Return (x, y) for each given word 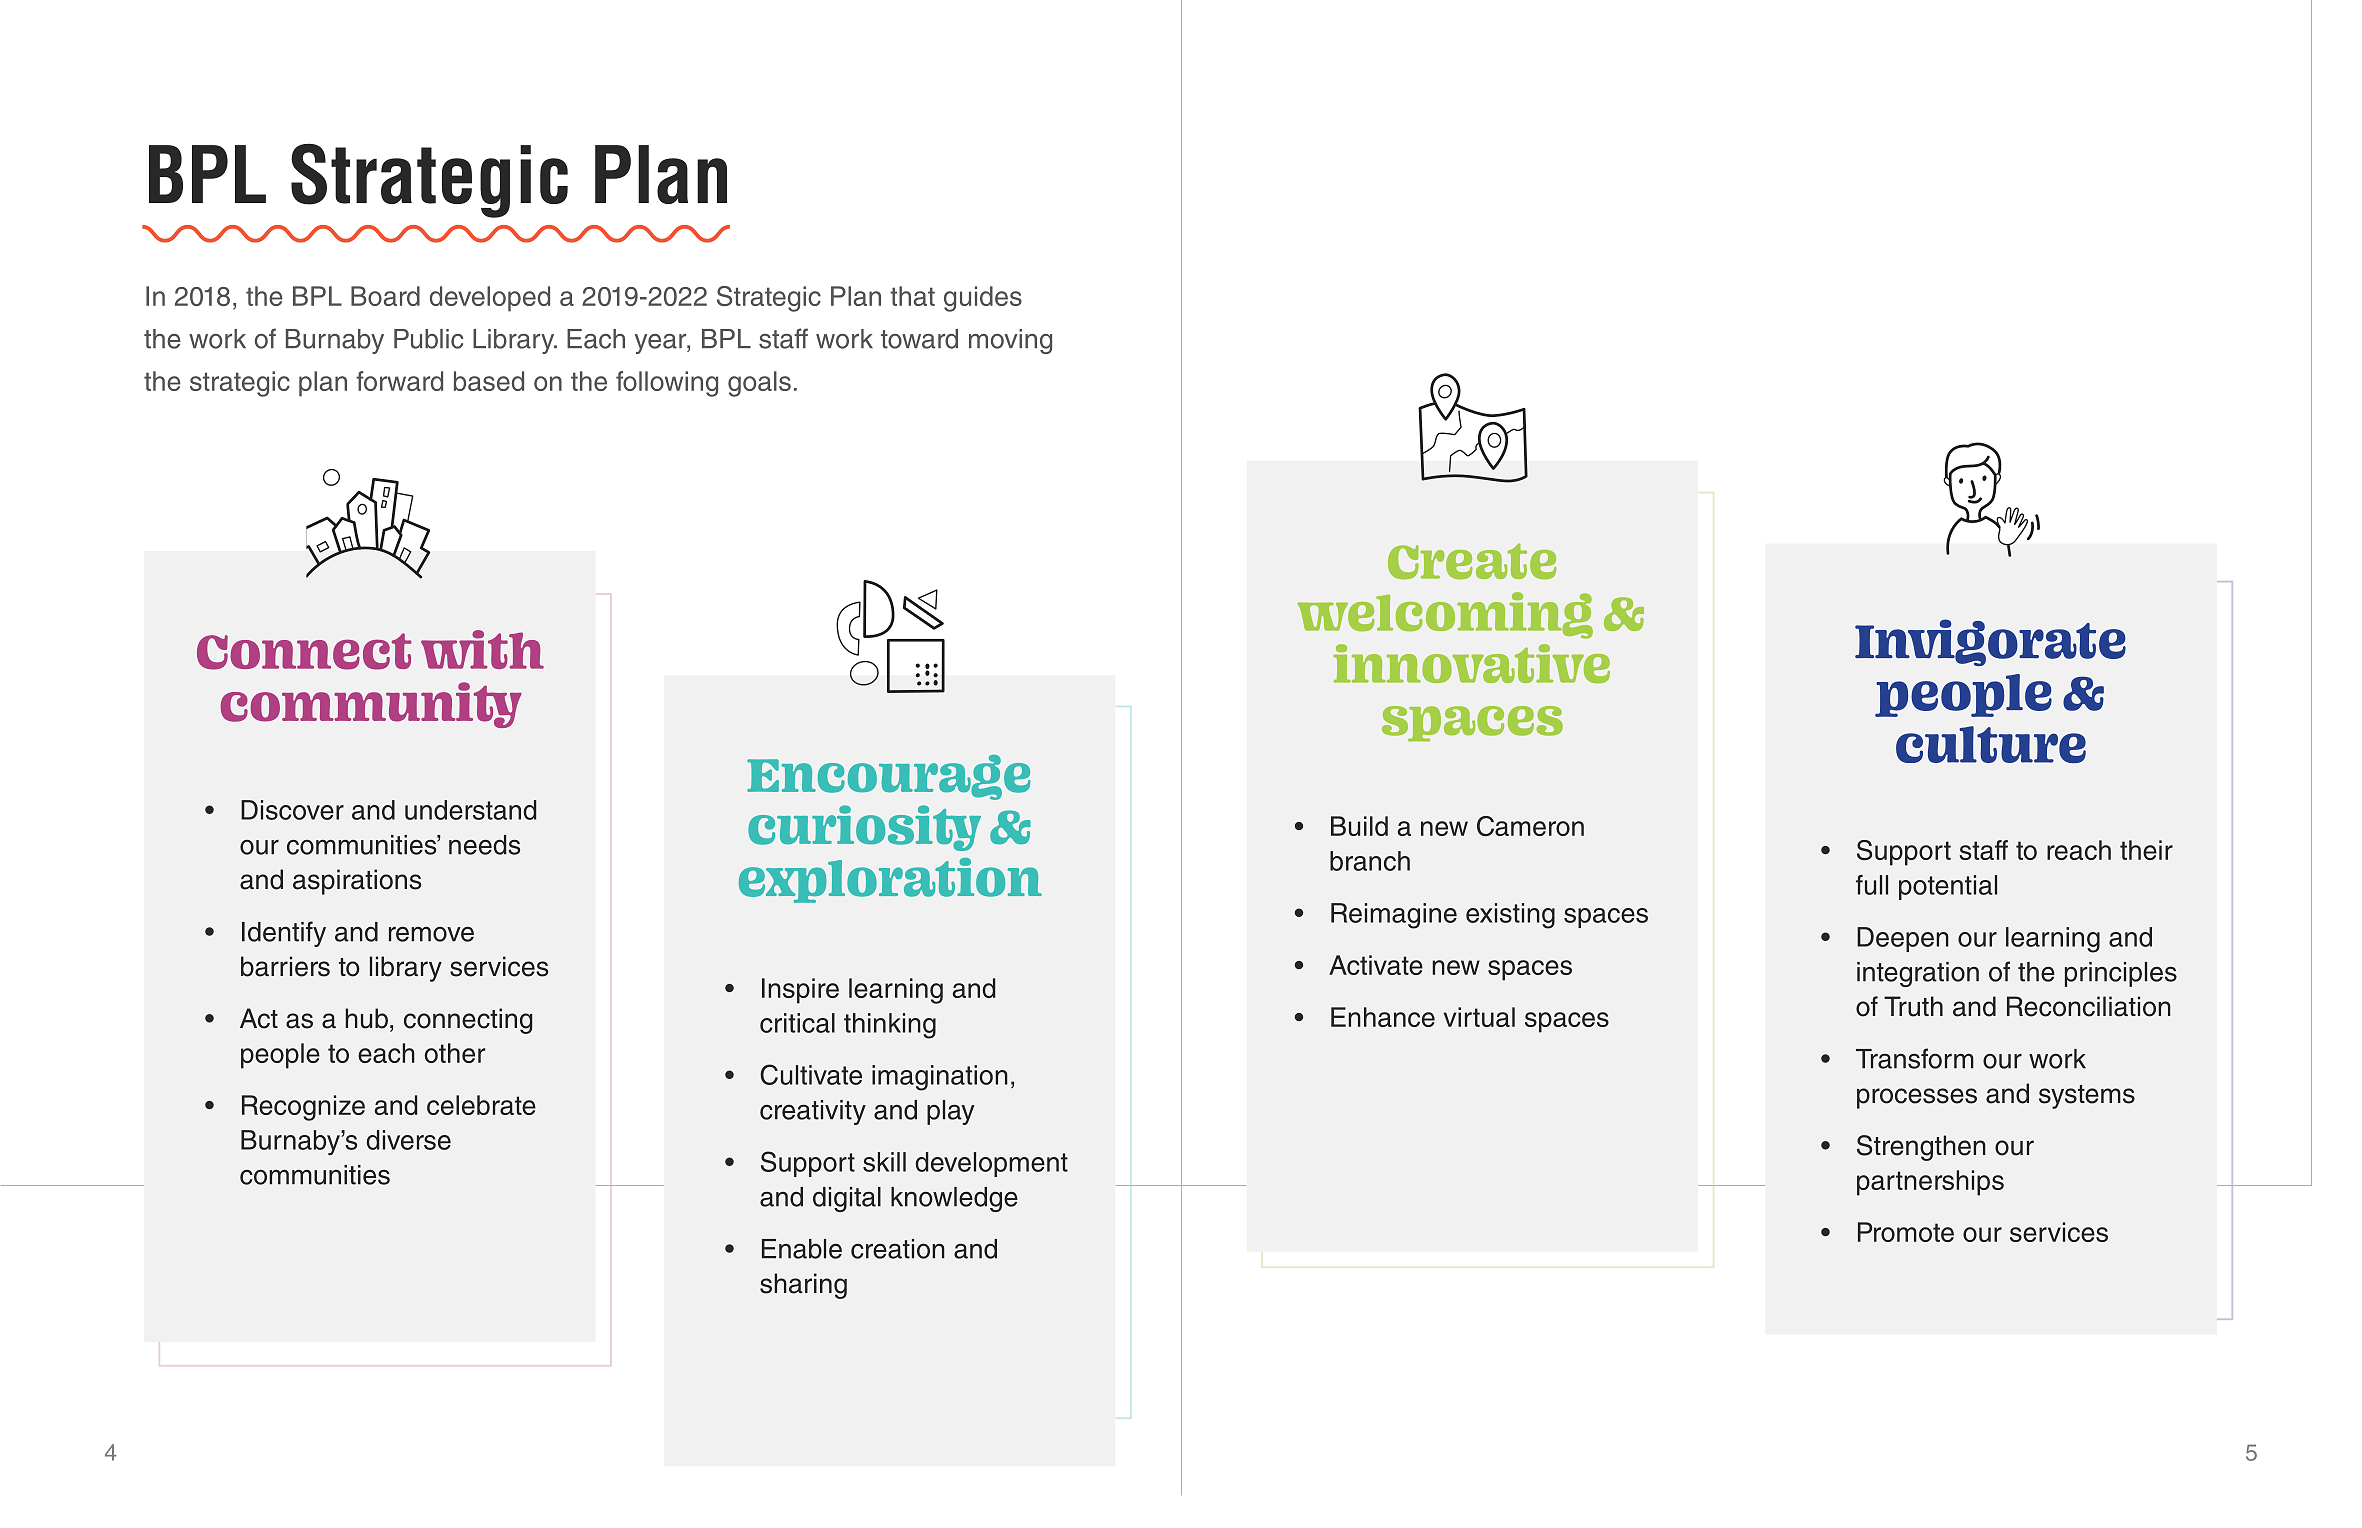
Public (428, 339)
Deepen (1903, 939)
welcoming (1445, 615)
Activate (1376, 965)
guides (983, 299)
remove (431, 934)
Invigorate (1990, 642)
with (482, 649)
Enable (802, 1249)
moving (1010, 341)
